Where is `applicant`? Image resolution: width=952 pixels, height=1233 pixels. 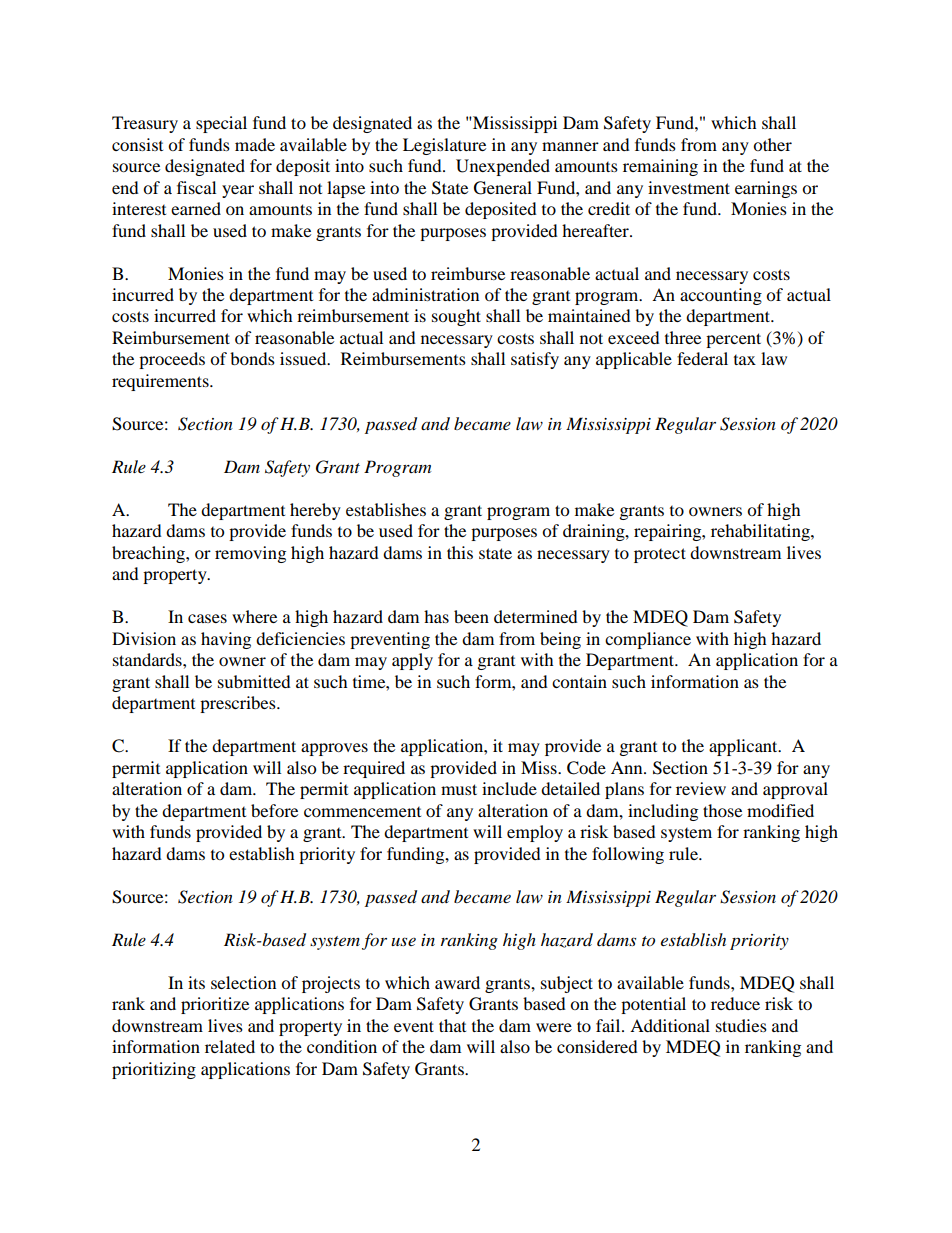
applicant is located at coordinates (744, 747).
